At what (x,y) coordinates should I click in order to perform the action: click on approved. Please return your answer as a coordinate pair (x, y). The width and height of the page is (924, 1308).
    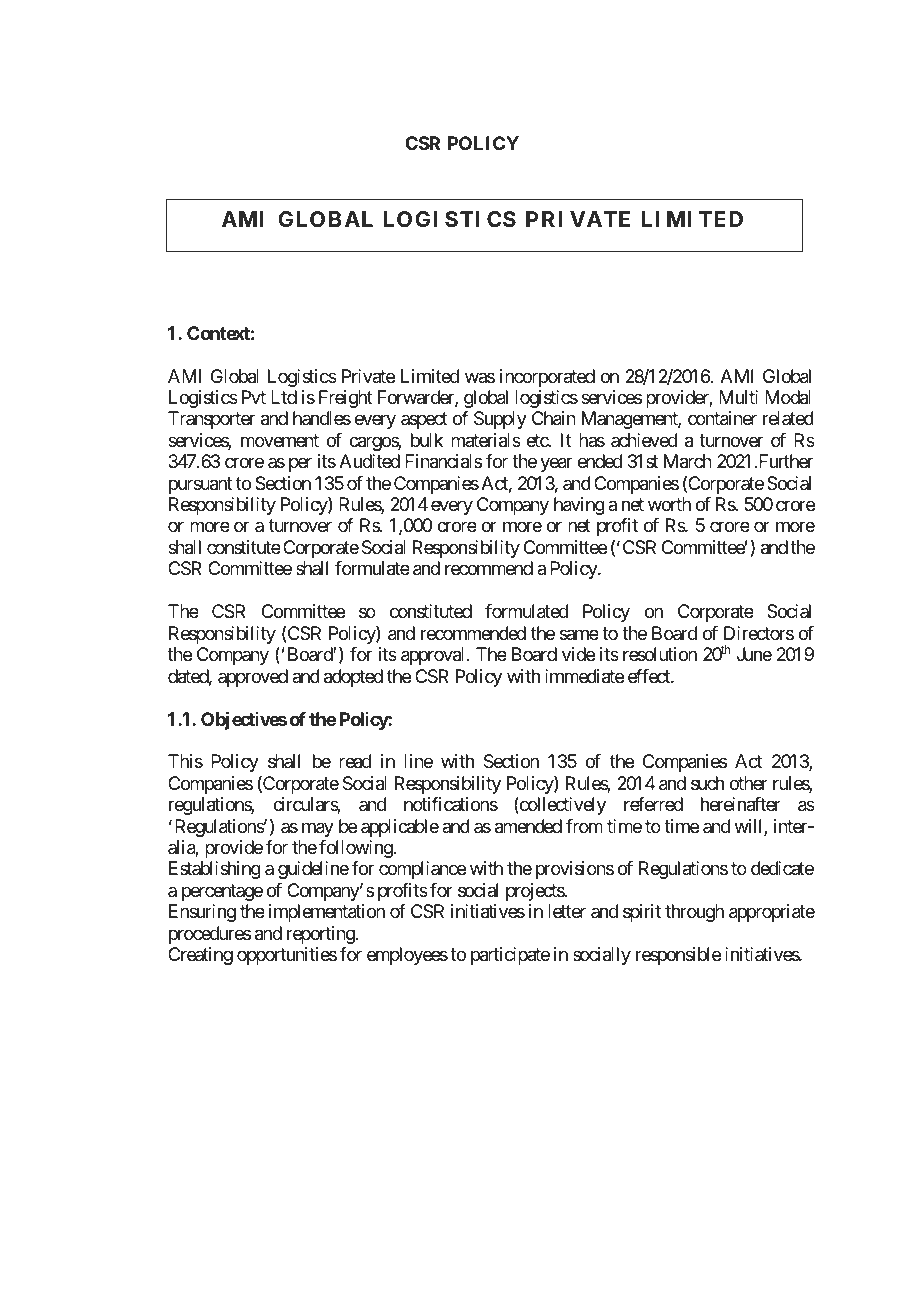
    Looking at the image, I should click on (253, 678).
